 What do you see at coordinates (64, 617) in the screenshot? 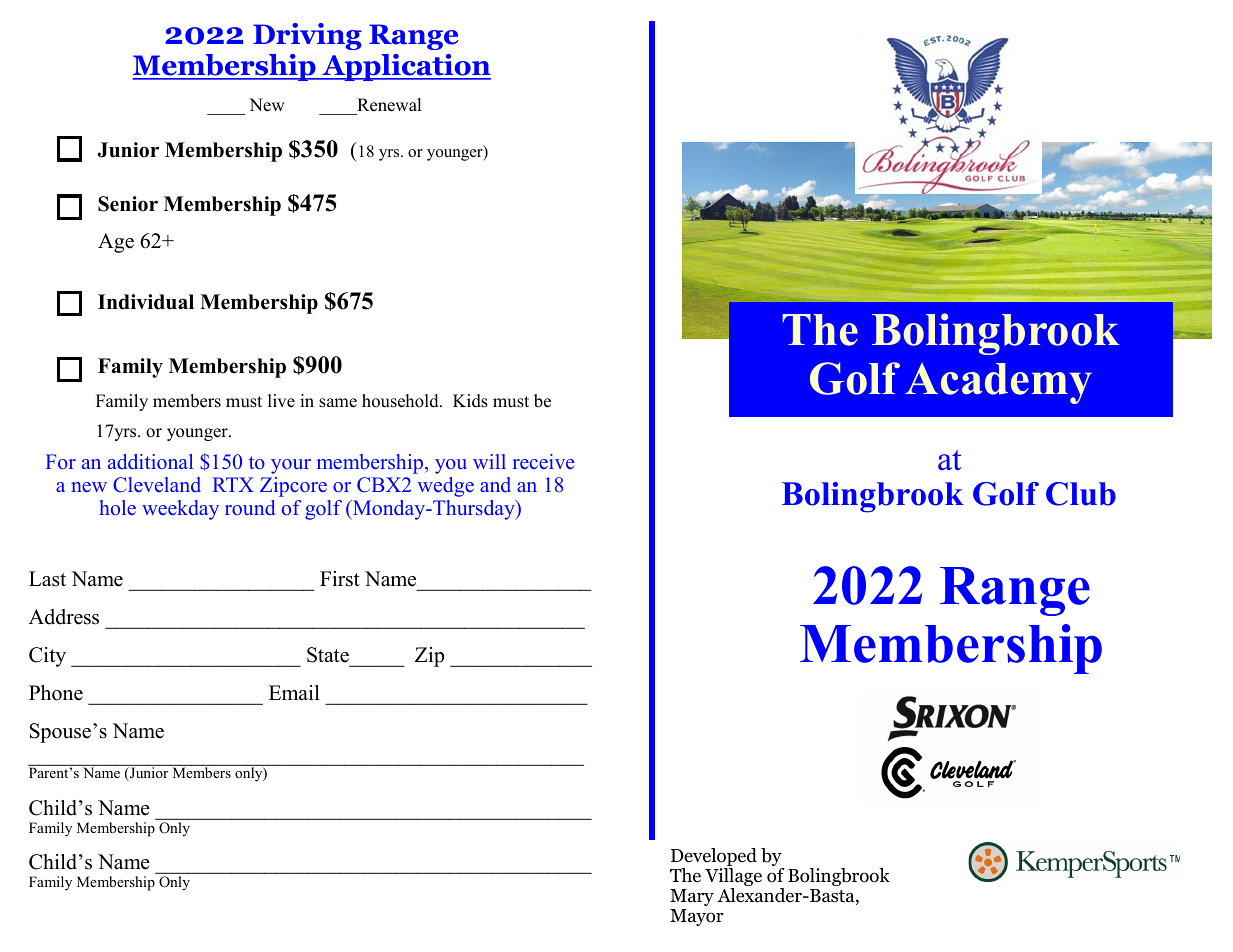
I see `Address` at bounding box center [64, 617].
